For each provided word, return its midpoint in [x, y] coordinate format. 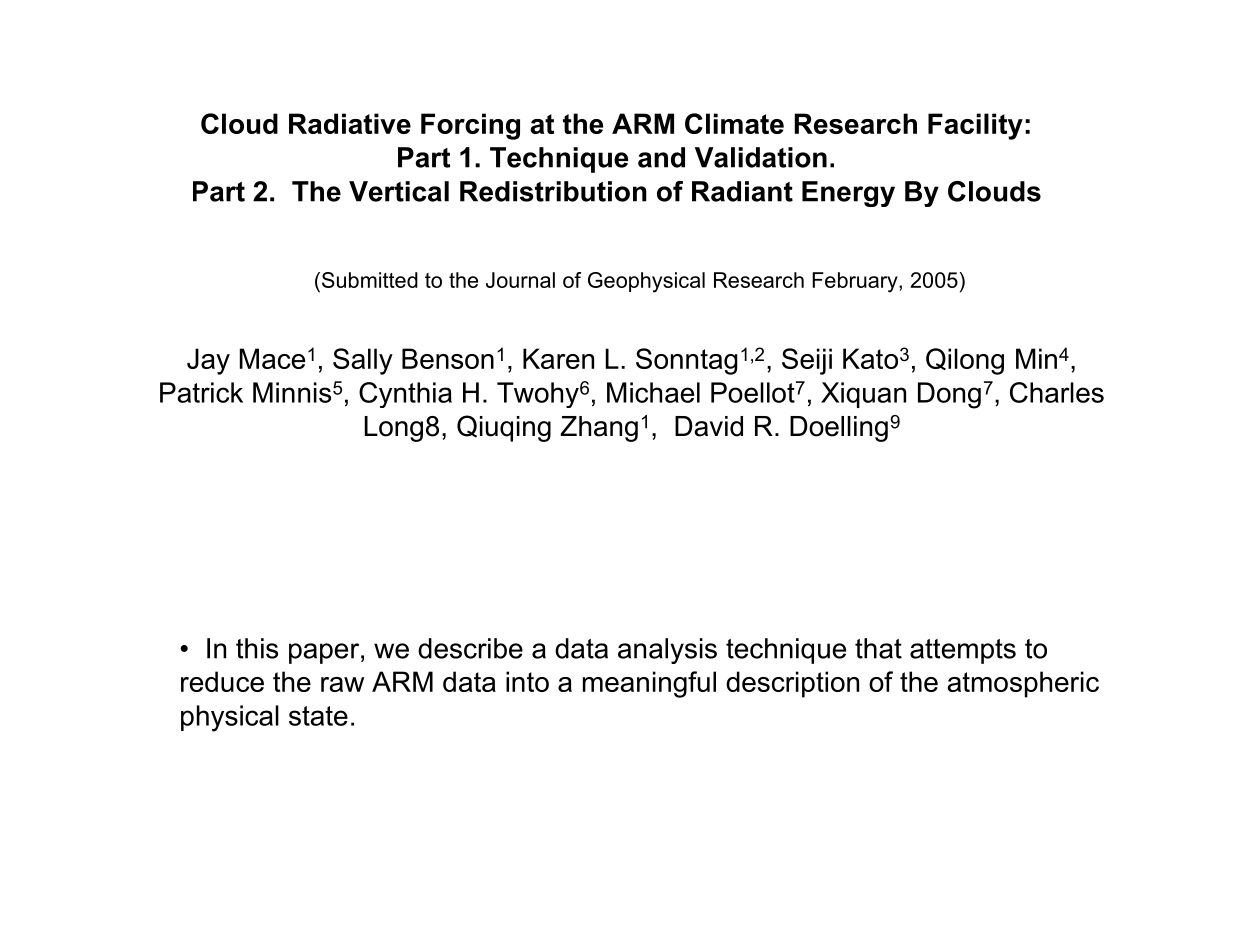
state [318, 716]
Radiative [350, 123]
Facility [975, 126]
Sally [363, 361]
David [709, 426]
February [856, 282]
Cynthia [405, 395]
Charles [1057, 392]
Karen [558, 358]
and [661, 157]
